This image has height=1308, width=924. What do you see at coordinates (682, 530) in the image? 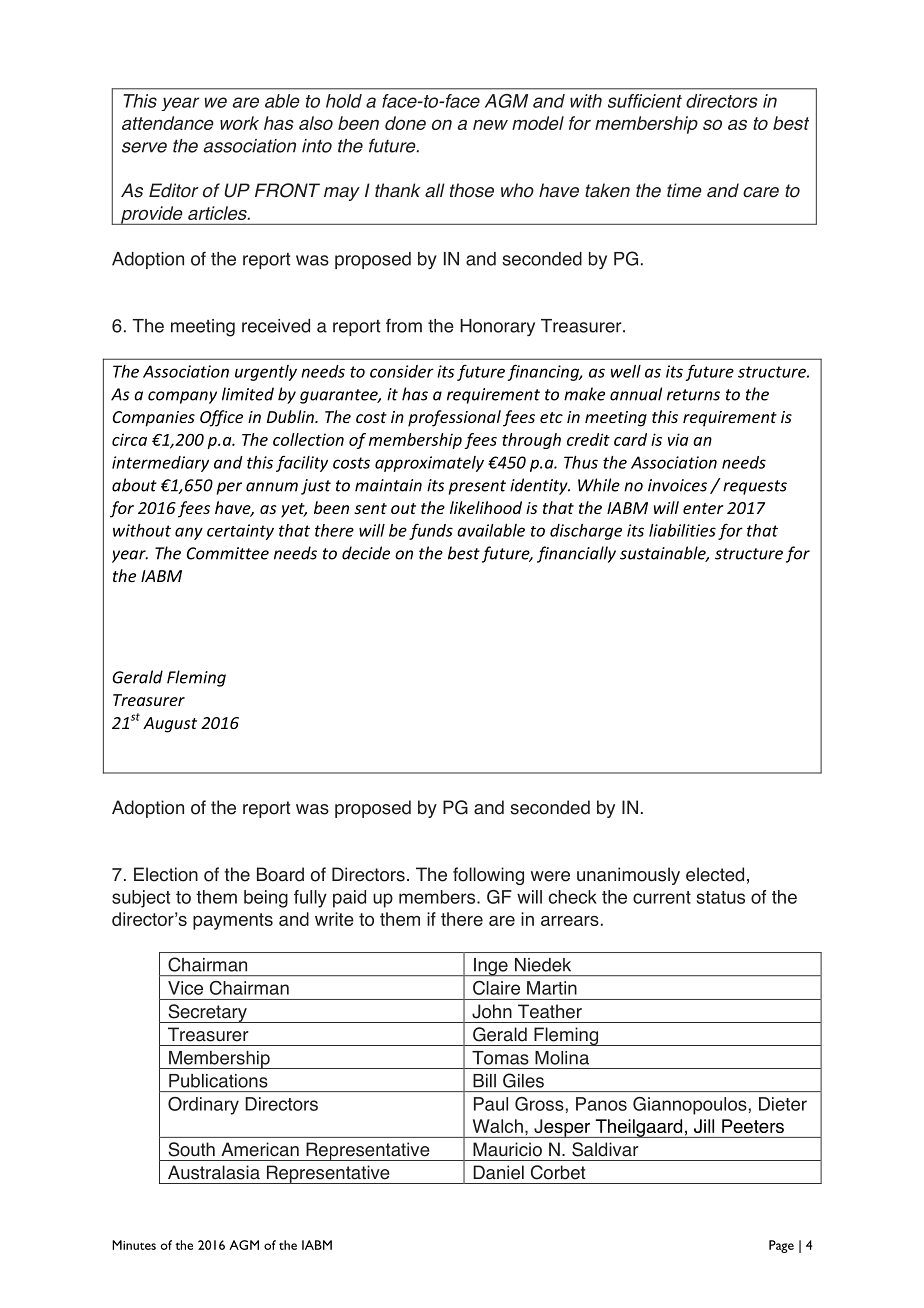
I see `liabilities` at bounding box center [682, 530].
